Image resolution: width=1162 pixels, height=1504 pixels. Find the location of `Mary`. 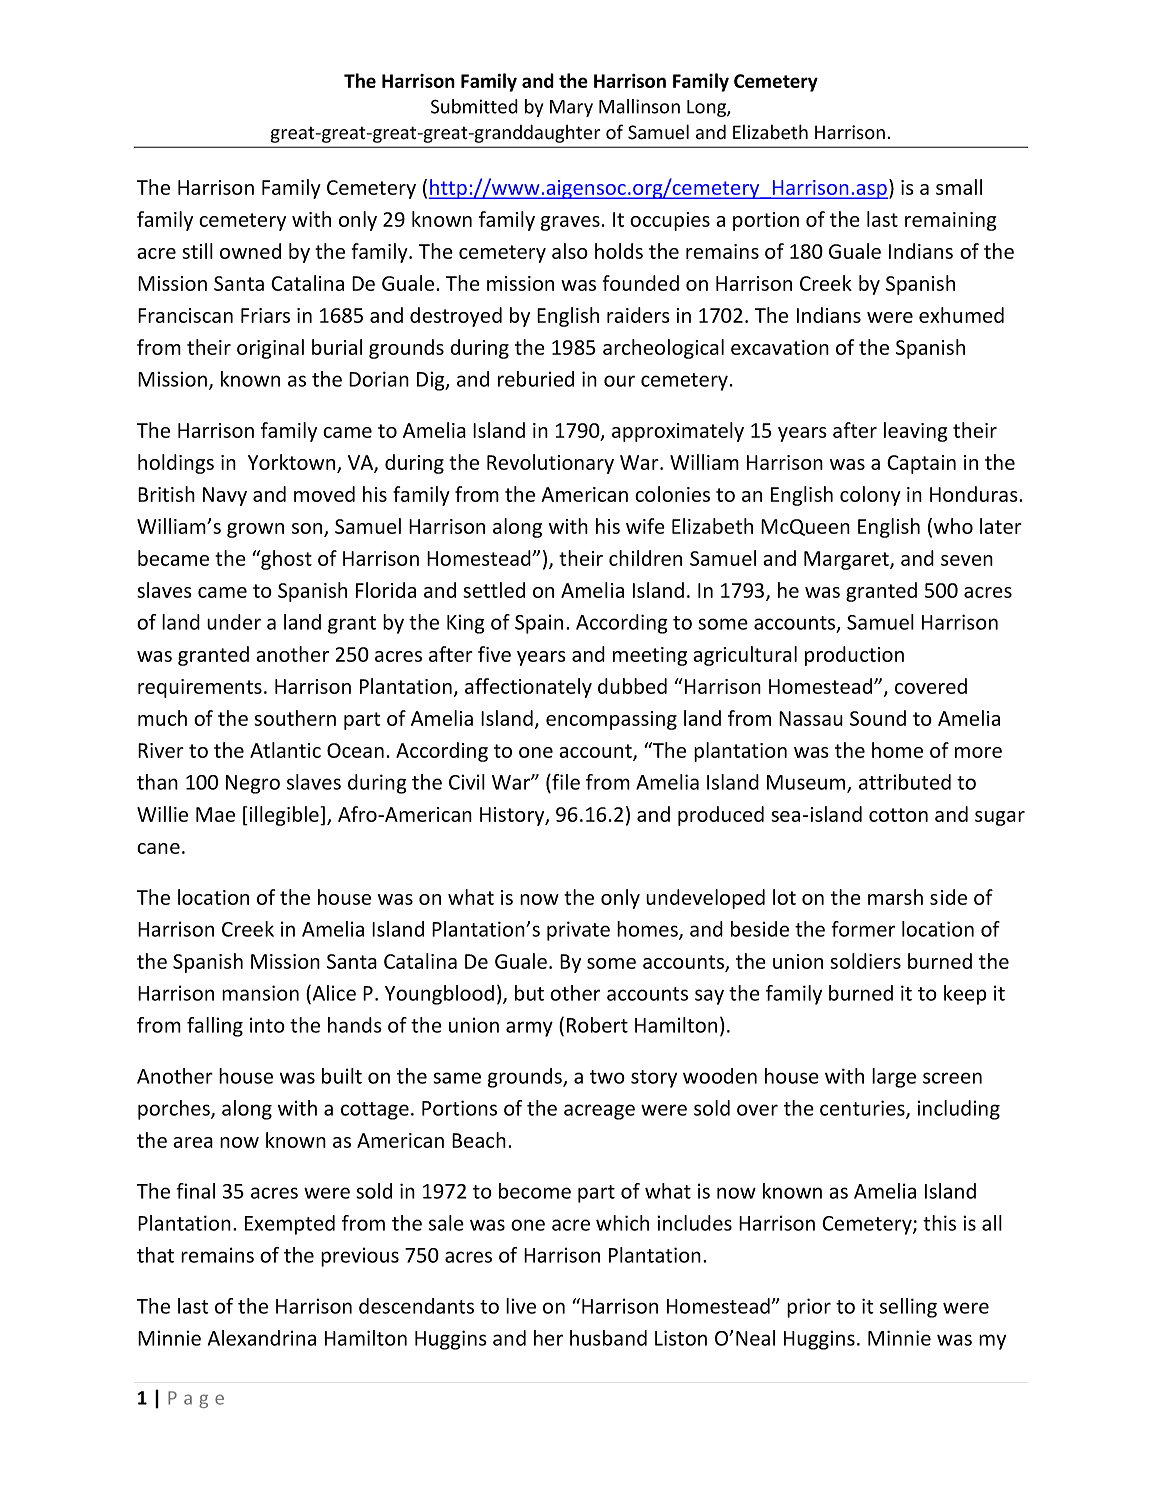

Mary is located at coordinates (571, 108).
